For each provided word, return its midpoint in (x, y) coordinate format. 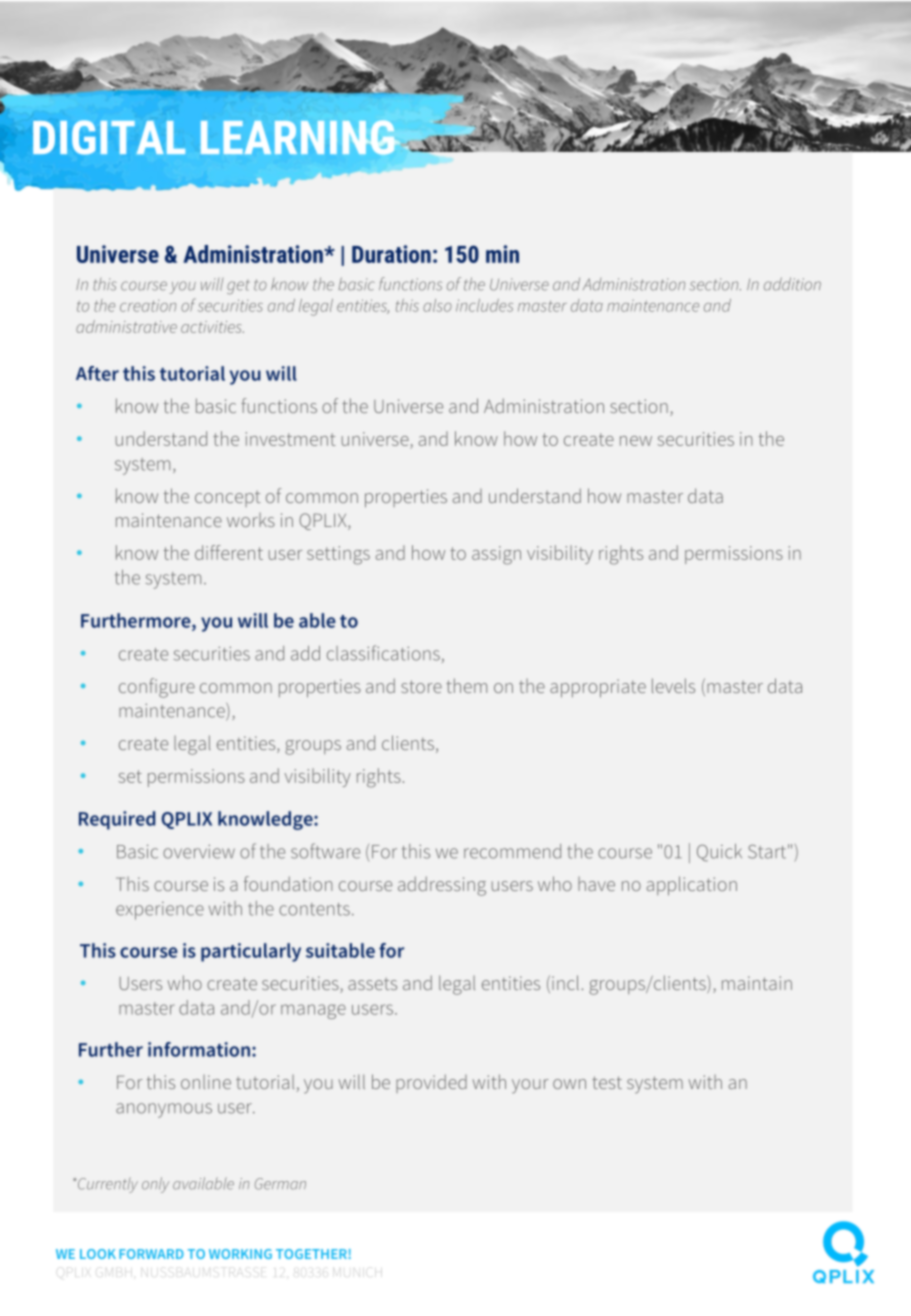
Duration (391, 254)
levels (673, 685)
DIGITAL (109, 137)
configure (157, 688)
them (466, 685)
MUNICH (357, 1272)
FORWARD (151, 1254)
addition (792, 284)
